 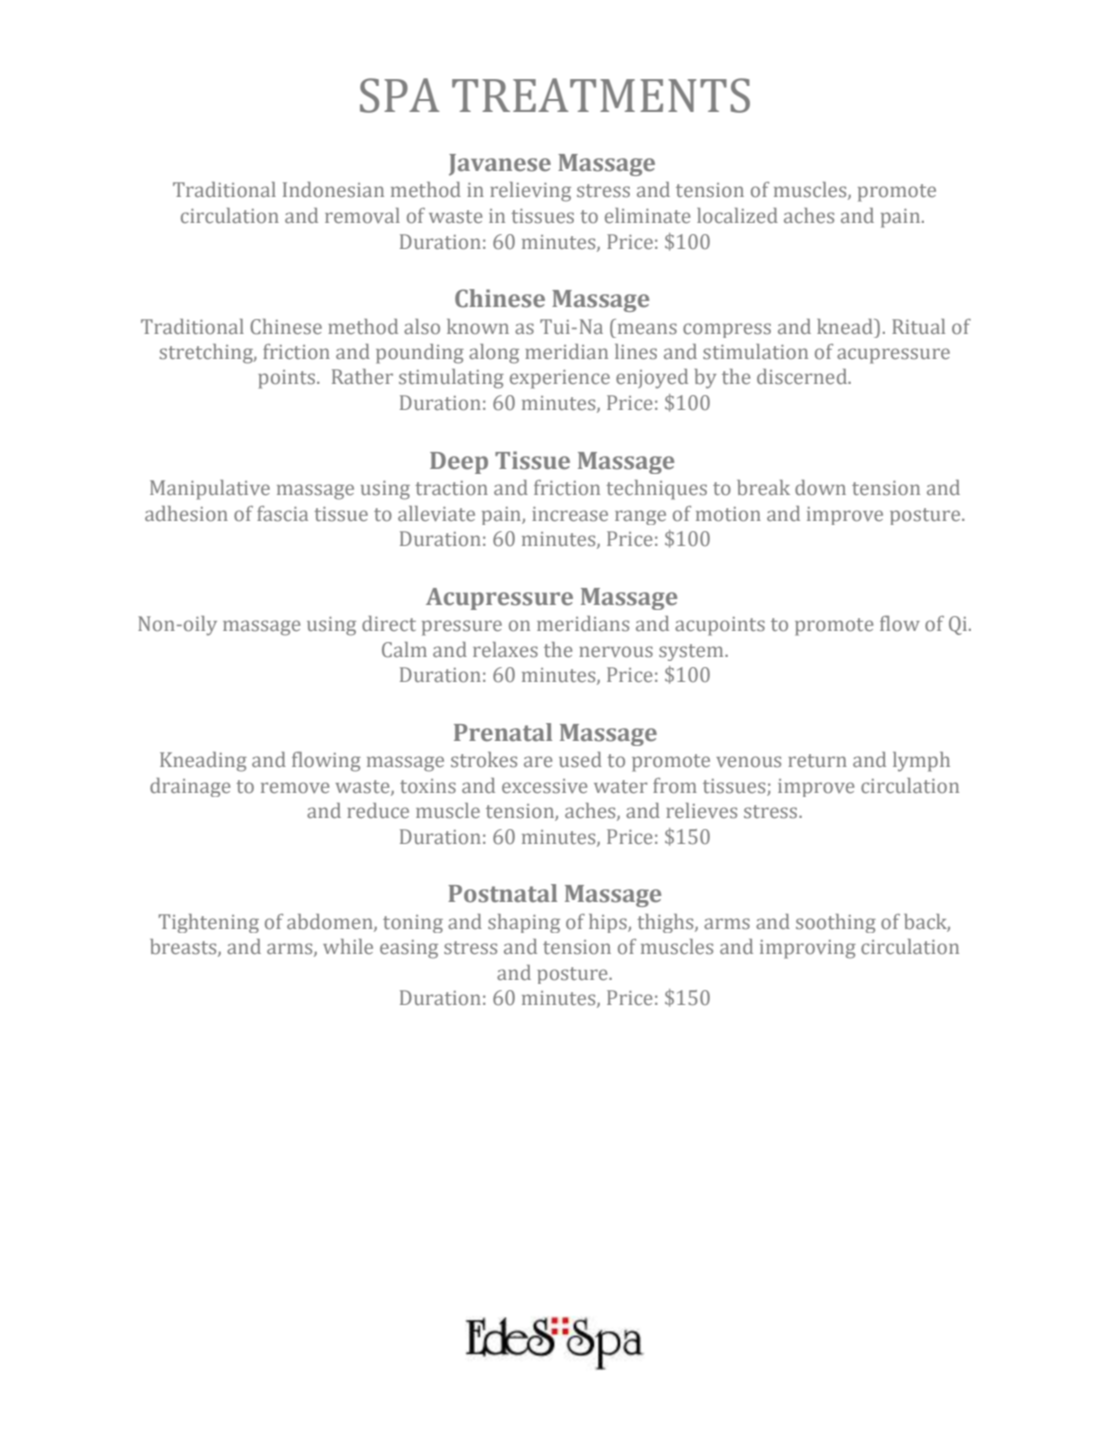 I want to click on TREATMENTS, so click(x=601, y=95).
